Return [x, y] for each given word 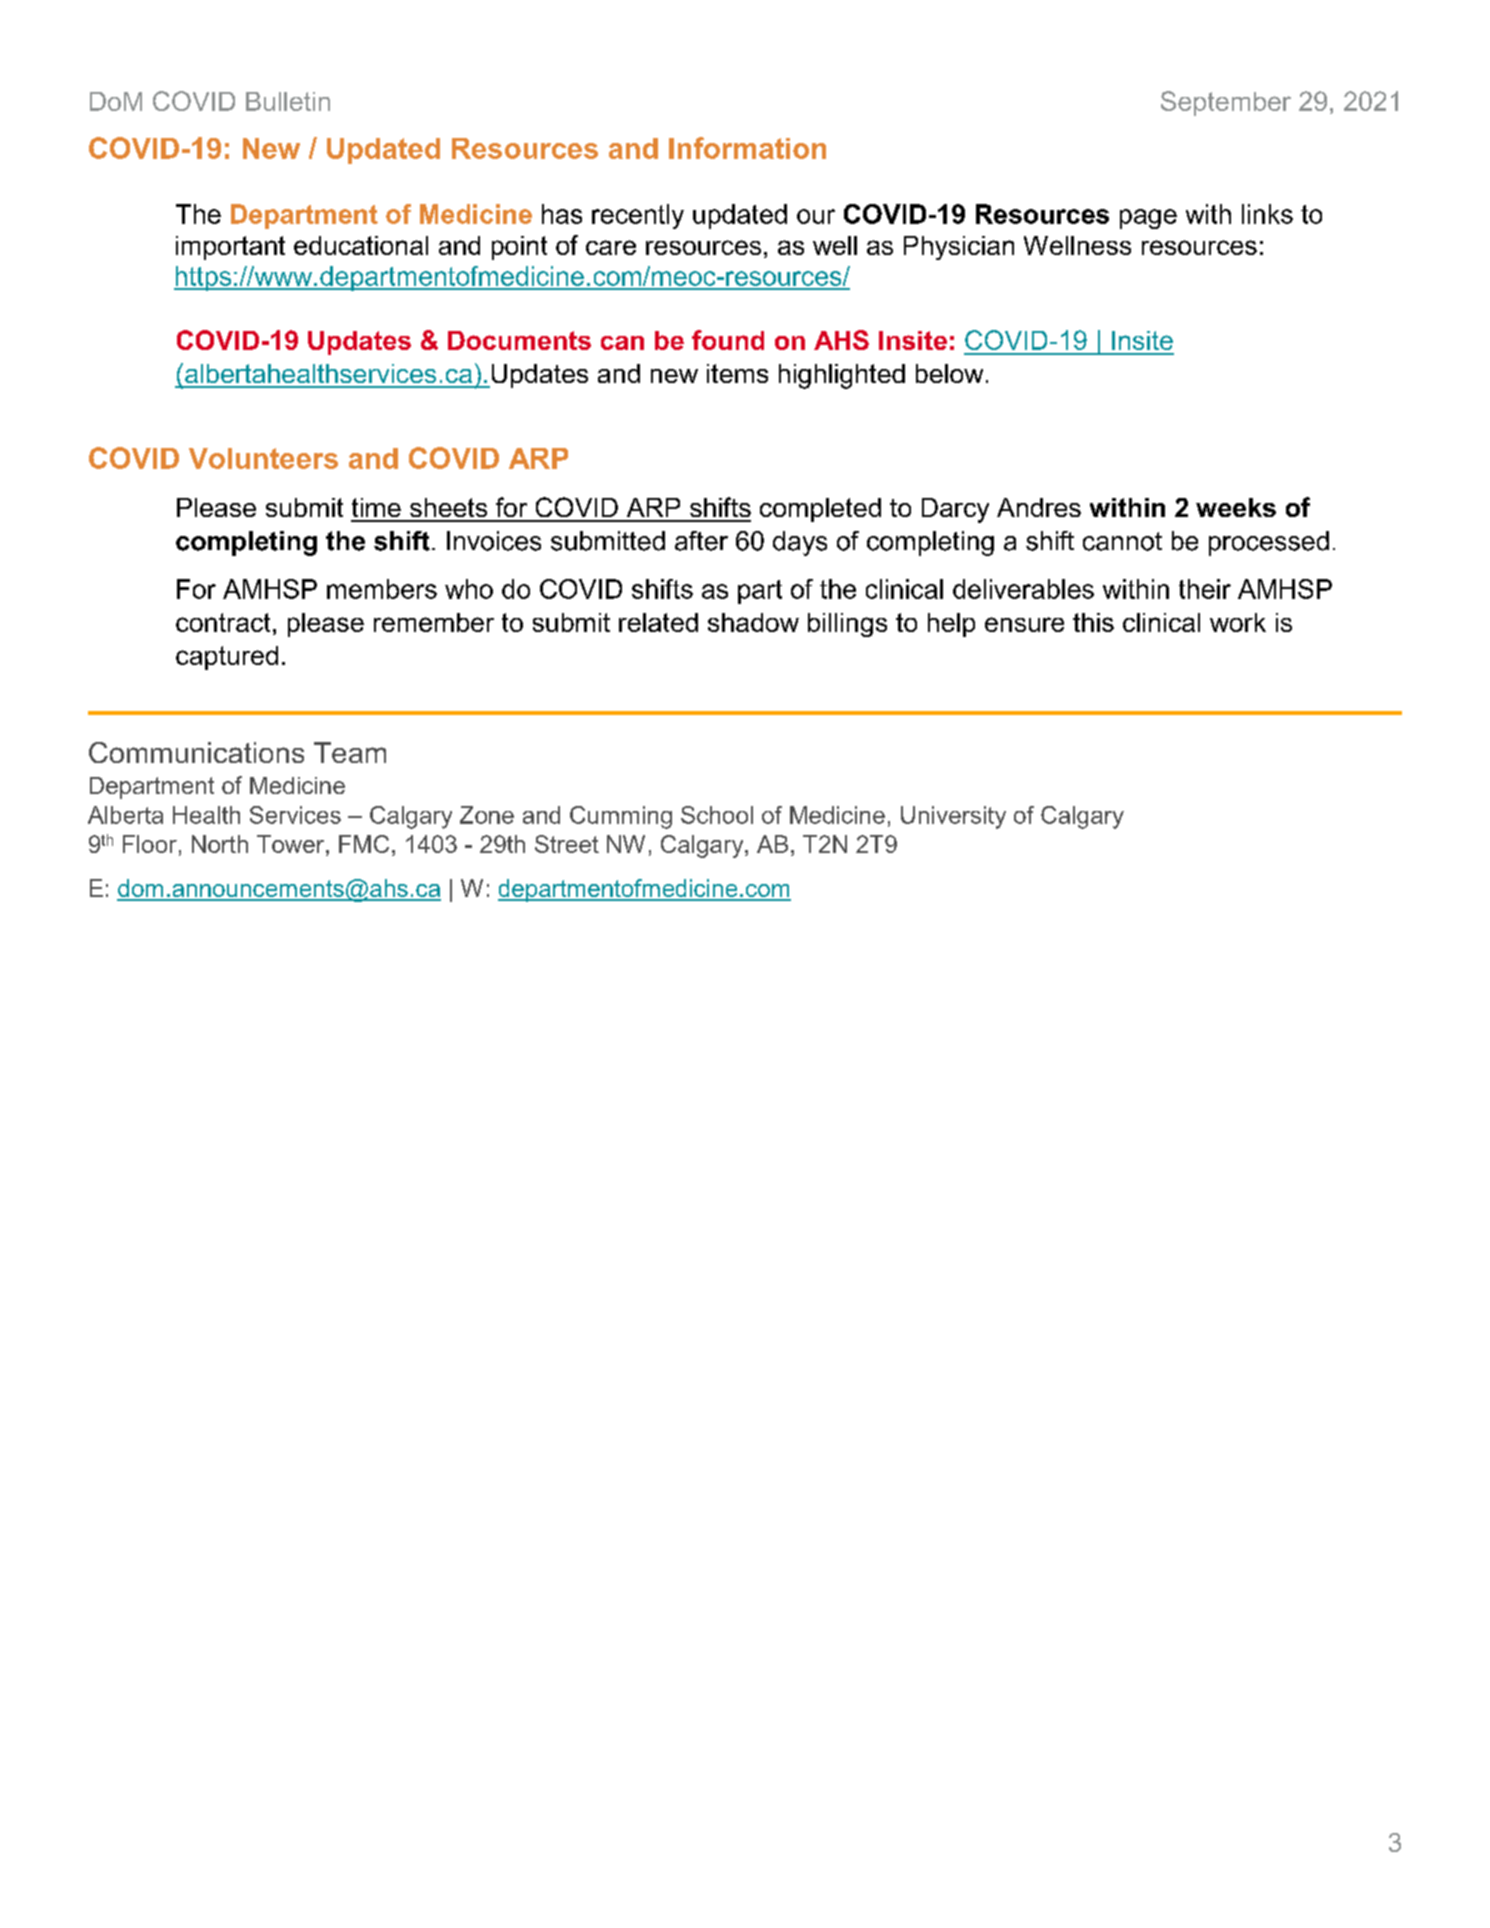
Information [747, 148]
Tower [292, 844]
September [1226, 103]
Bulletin [288, 101]
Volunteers [263, 458]
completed [820, 510]
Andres [1039, 507]
